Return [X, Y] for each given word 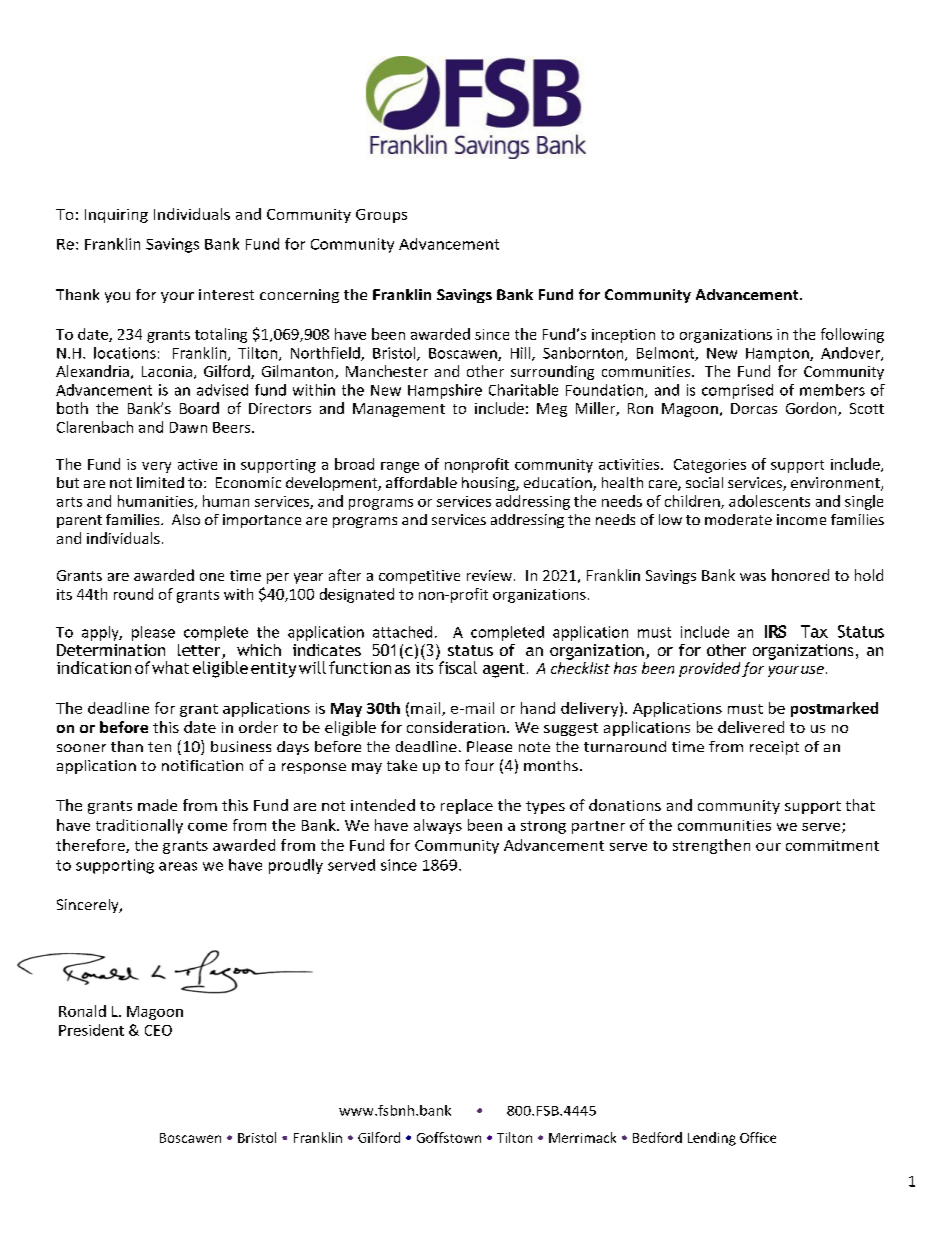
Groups [381, 216]
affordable [421, 482]
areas [178, 866]
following [852, 335]
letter [200, 651]
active [197, 464]
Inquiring [116, 216]
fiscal [456, 666]
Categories [710, 466]
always [438, 826]
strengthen [711, 846]
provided [709, 669]
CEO [158, 1030]
